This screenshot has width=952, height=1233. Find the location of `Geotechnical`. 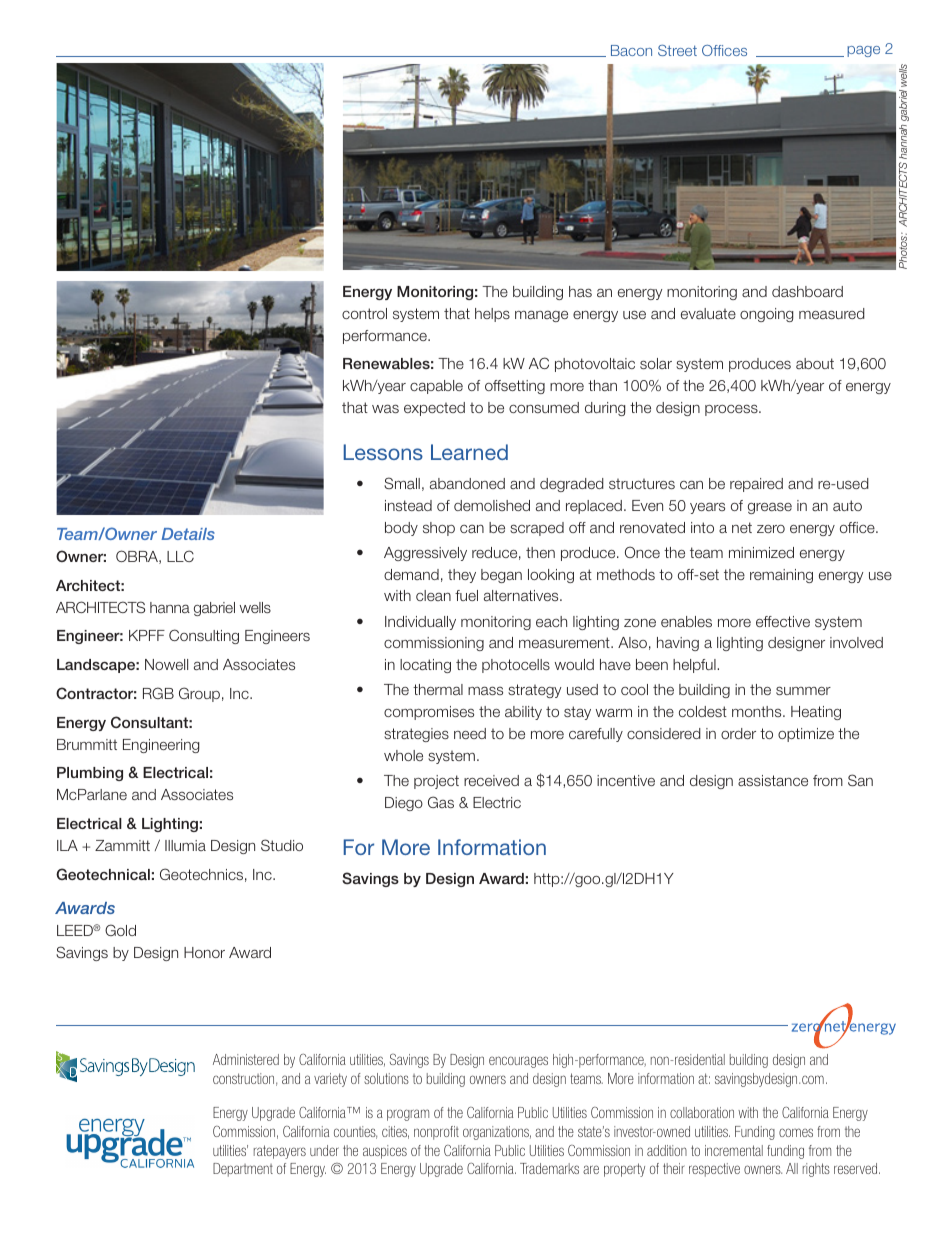

Geotechnical is located at coordinates (103, 874).
